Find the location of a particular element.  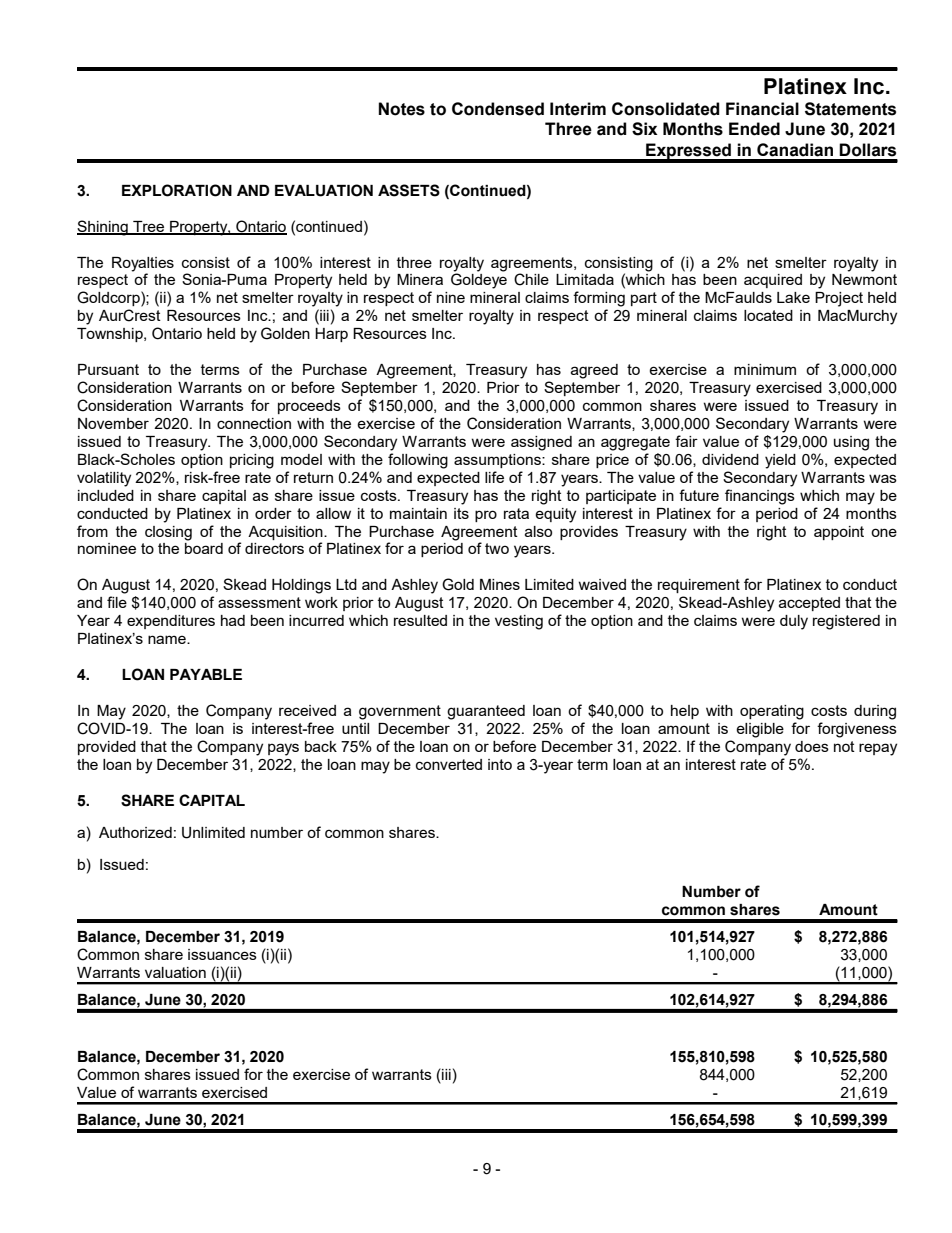

Condensed is located at coordinates (498, 109).
